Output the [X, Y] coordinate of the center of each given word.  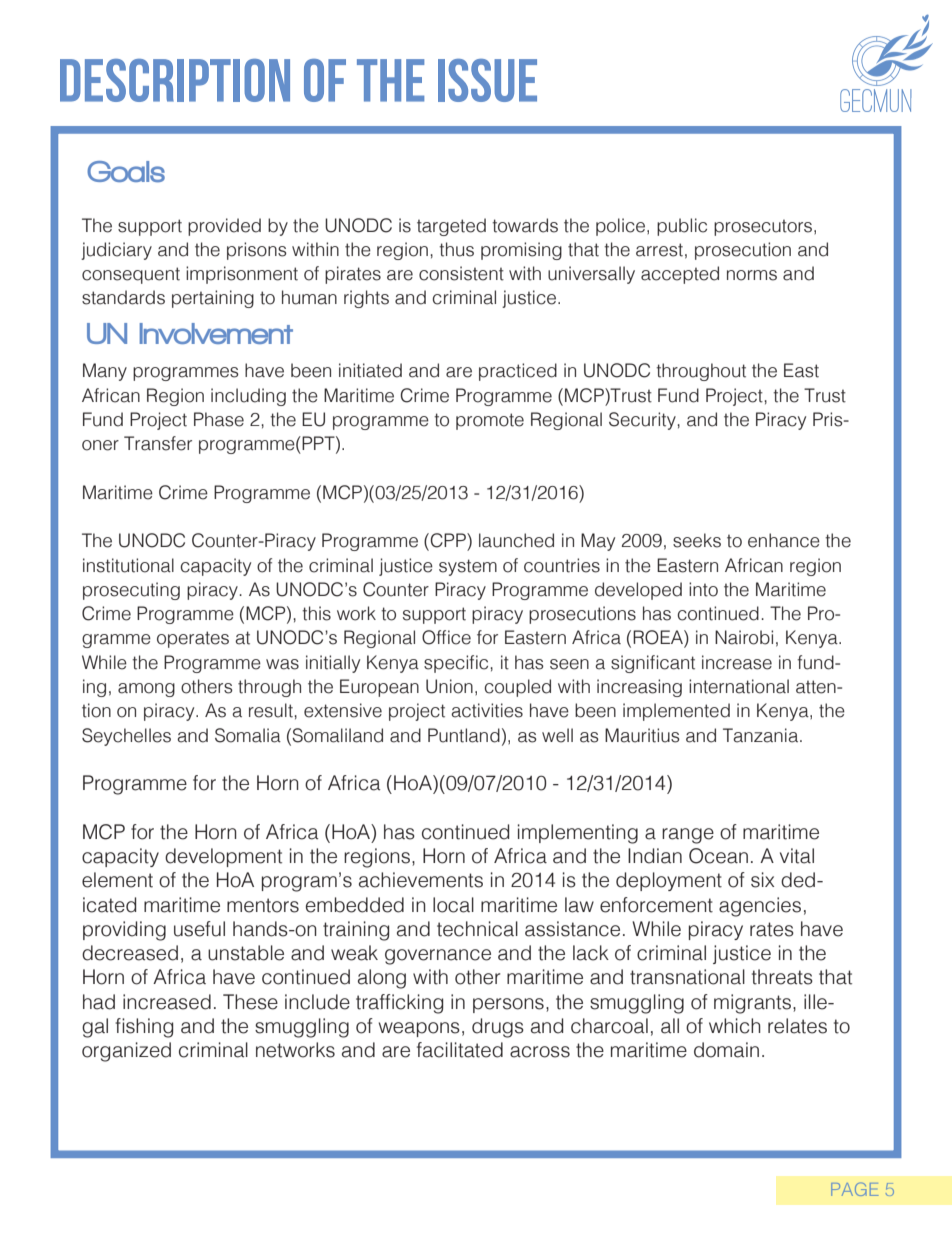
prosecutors [764, 227]
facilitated [460, 1050]
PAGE [855, 1189]
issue [487, 80]
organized [126, 1052]
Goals [126, 171]
